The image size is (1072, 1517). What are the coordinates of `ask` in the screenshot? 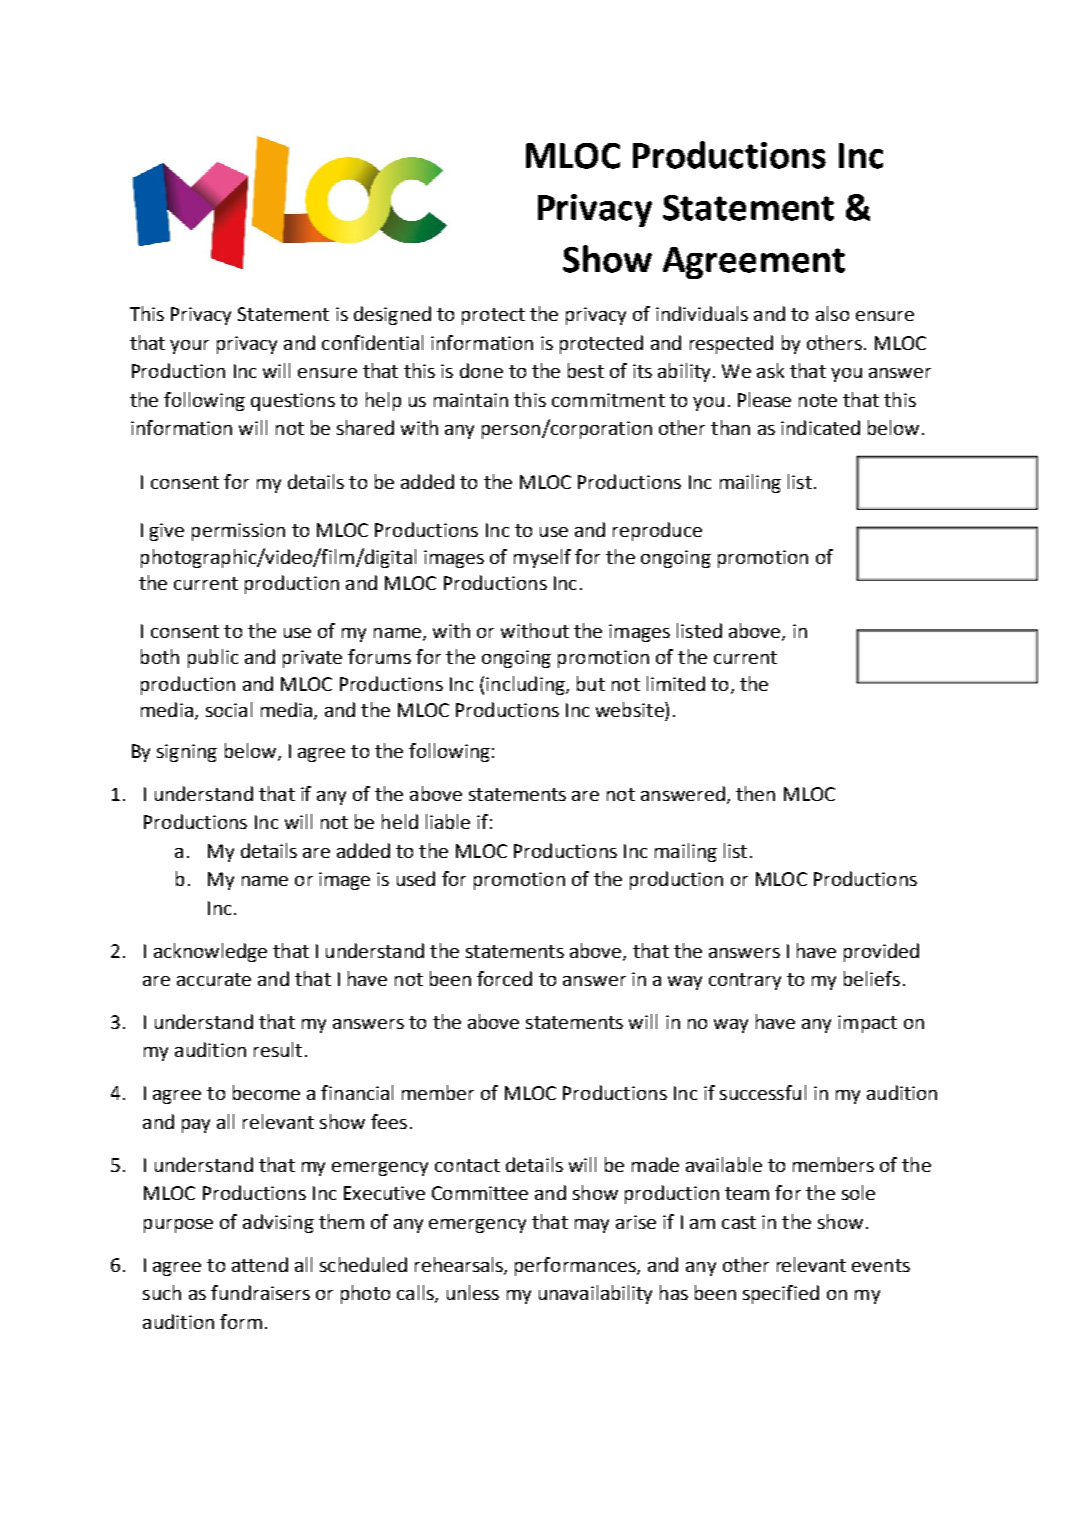 It's located at (770, 370).
